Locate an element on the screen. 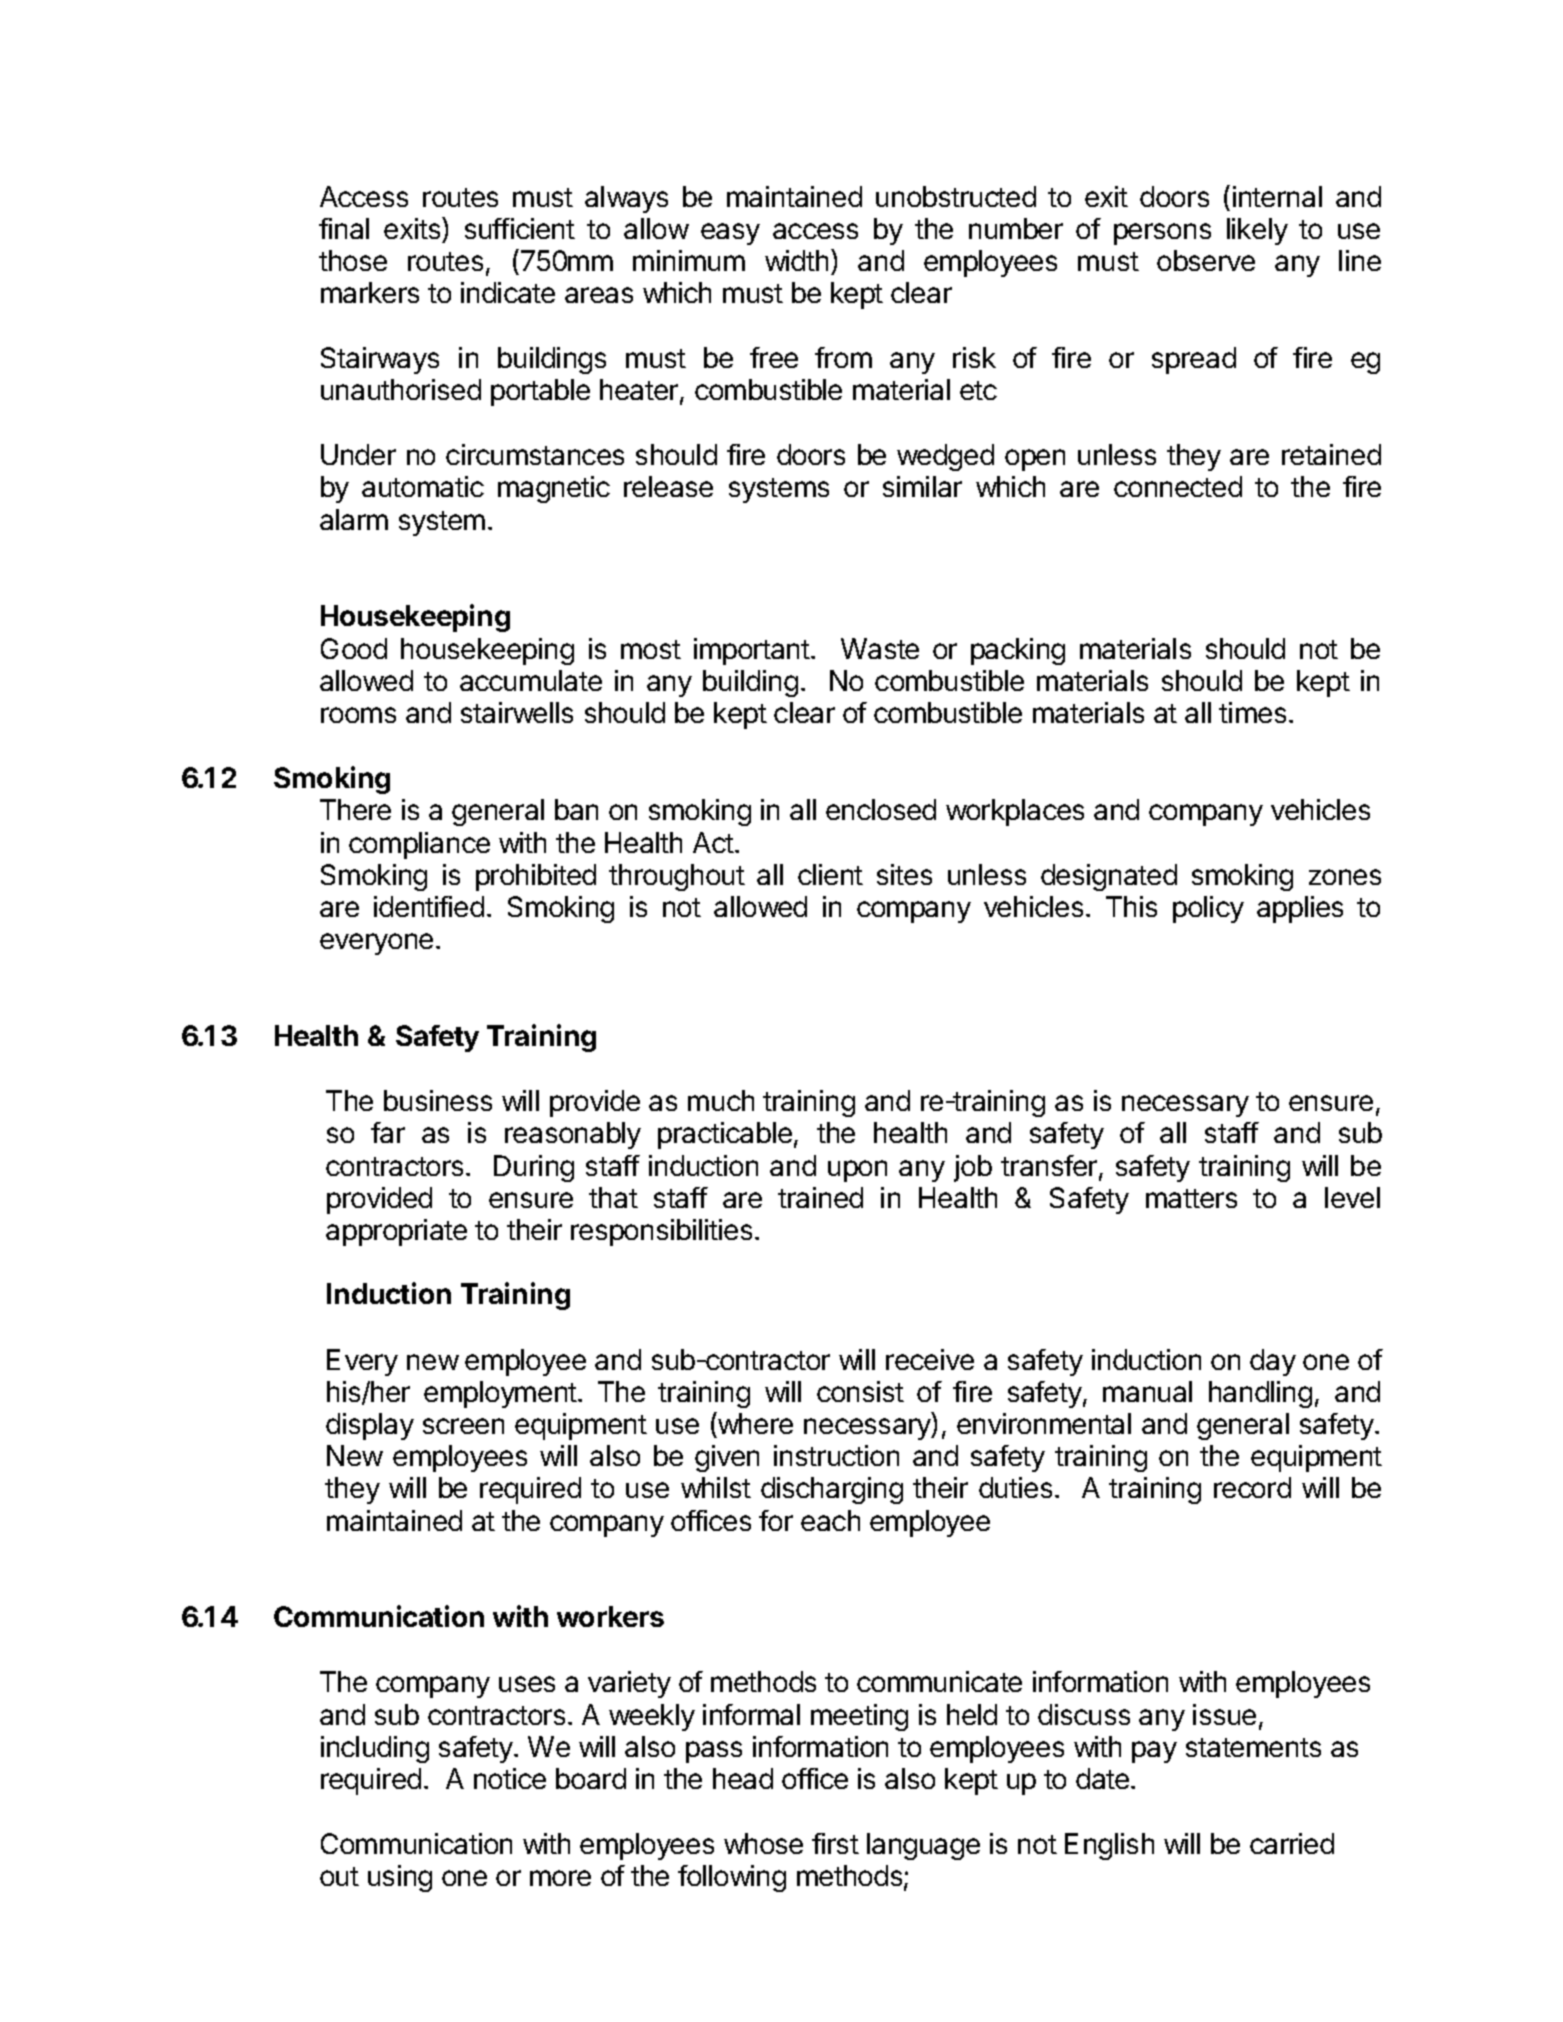  enclosed is located at coordinates (881, 809).
